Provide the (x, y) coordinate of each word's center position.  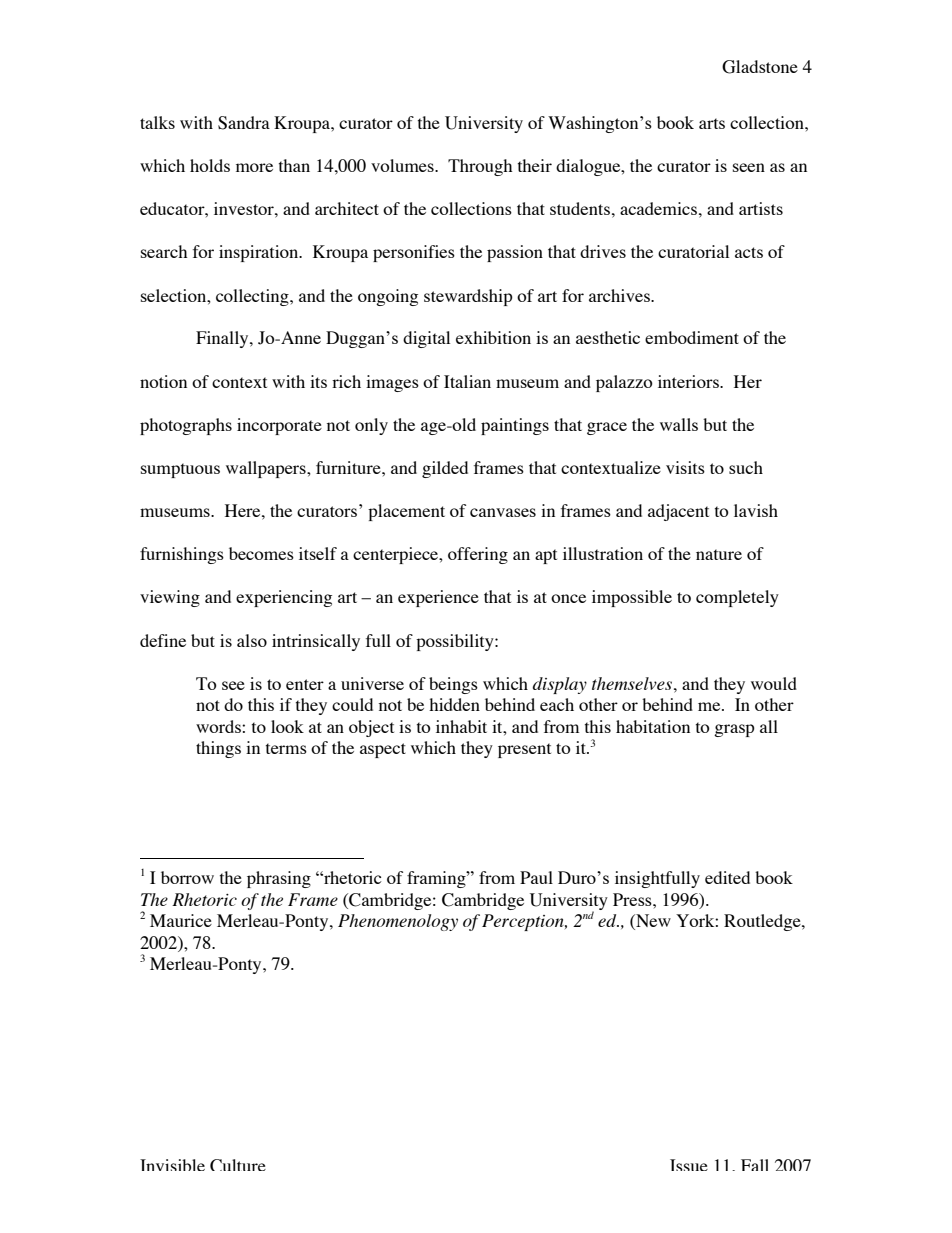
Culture (238, 1165)
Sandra (244, 123)
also (252, 640)
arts (712, 123)
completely (737, 598)
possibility (456, 642)
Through (480, 167)
